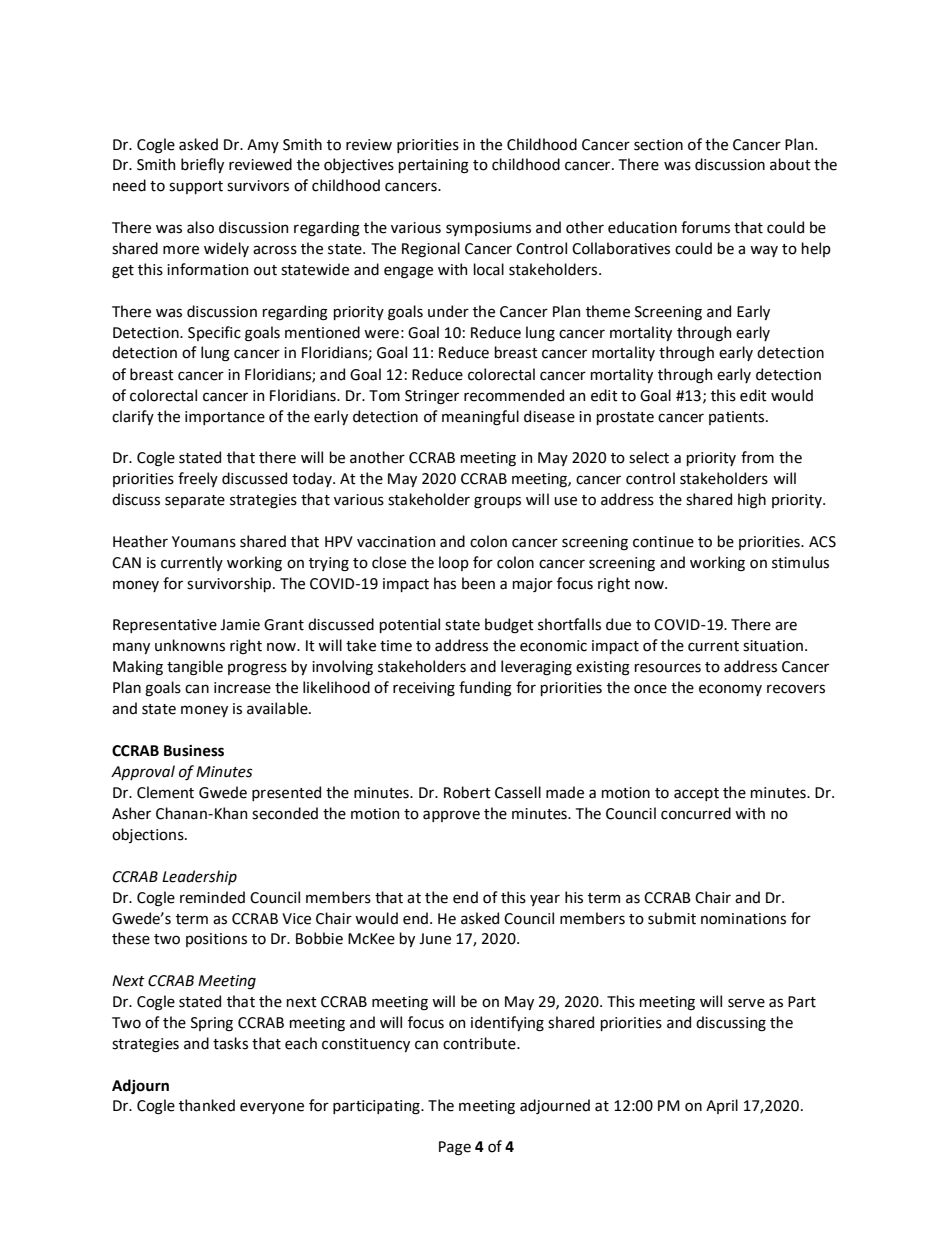 This page has width=952, height=1233. I want to click on about, so click(790, 164).
